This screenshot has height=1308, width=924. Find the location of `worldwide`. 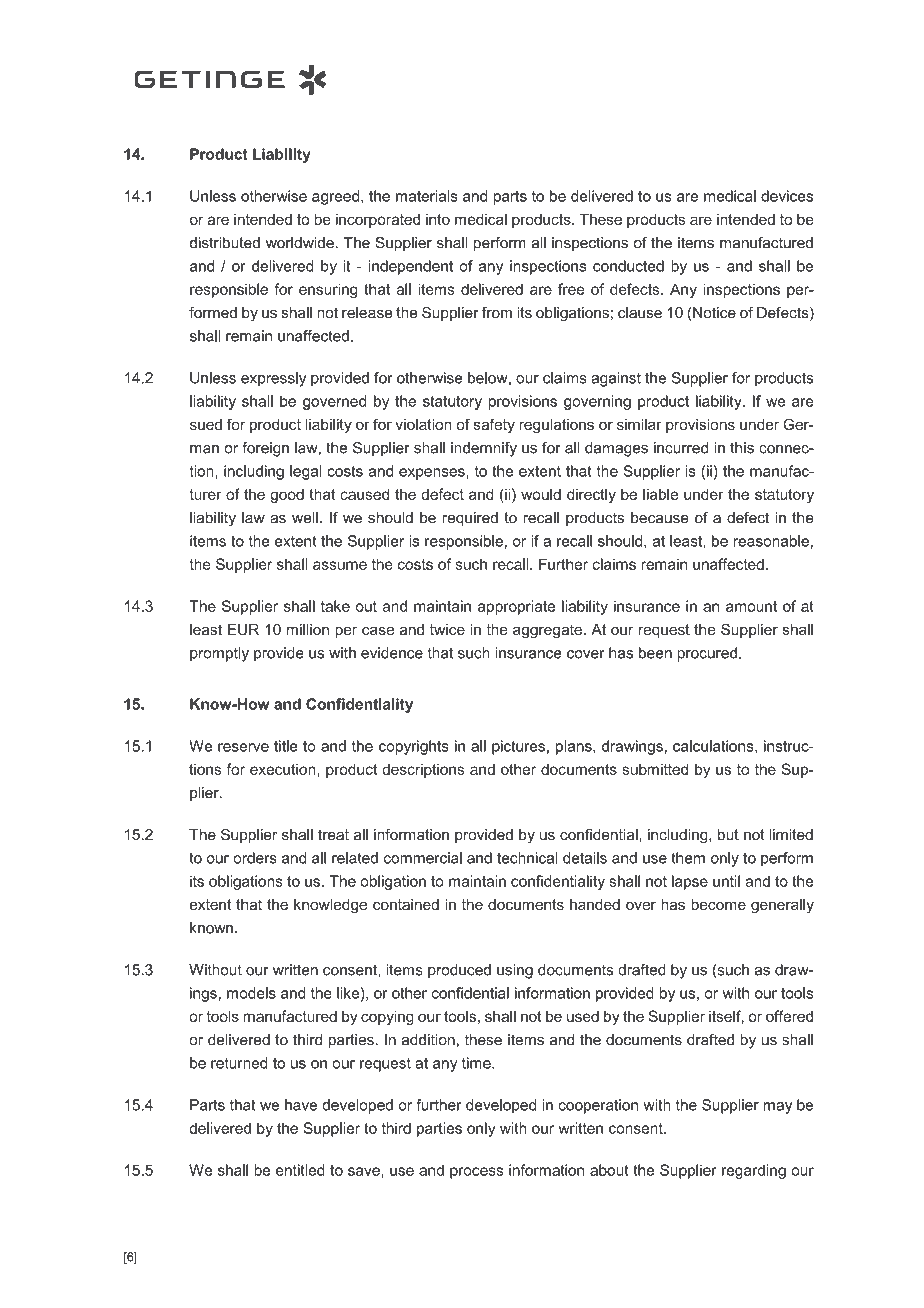

worldwide is located at coordinates (301, 243).
